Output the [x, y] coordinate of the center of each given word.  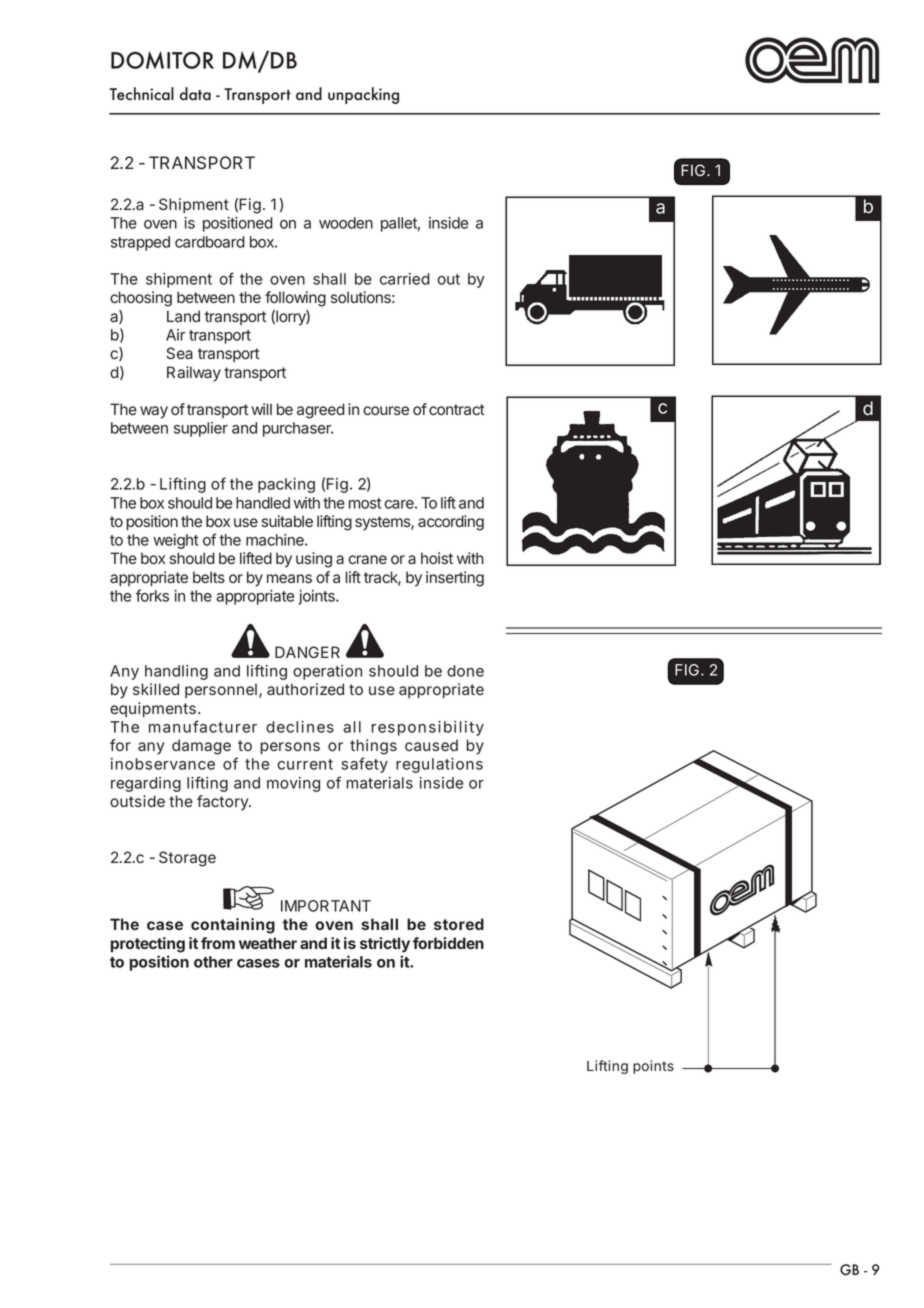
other [213, 962]
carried [405, 279]
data [195, 94]
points [653, 1067]
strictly [385, 945]
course [386, 410]
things [373, 747]
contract [457, 409]
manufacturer [203, 726]
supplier [201, 429]
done [465, 671]
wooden [346, 223]
